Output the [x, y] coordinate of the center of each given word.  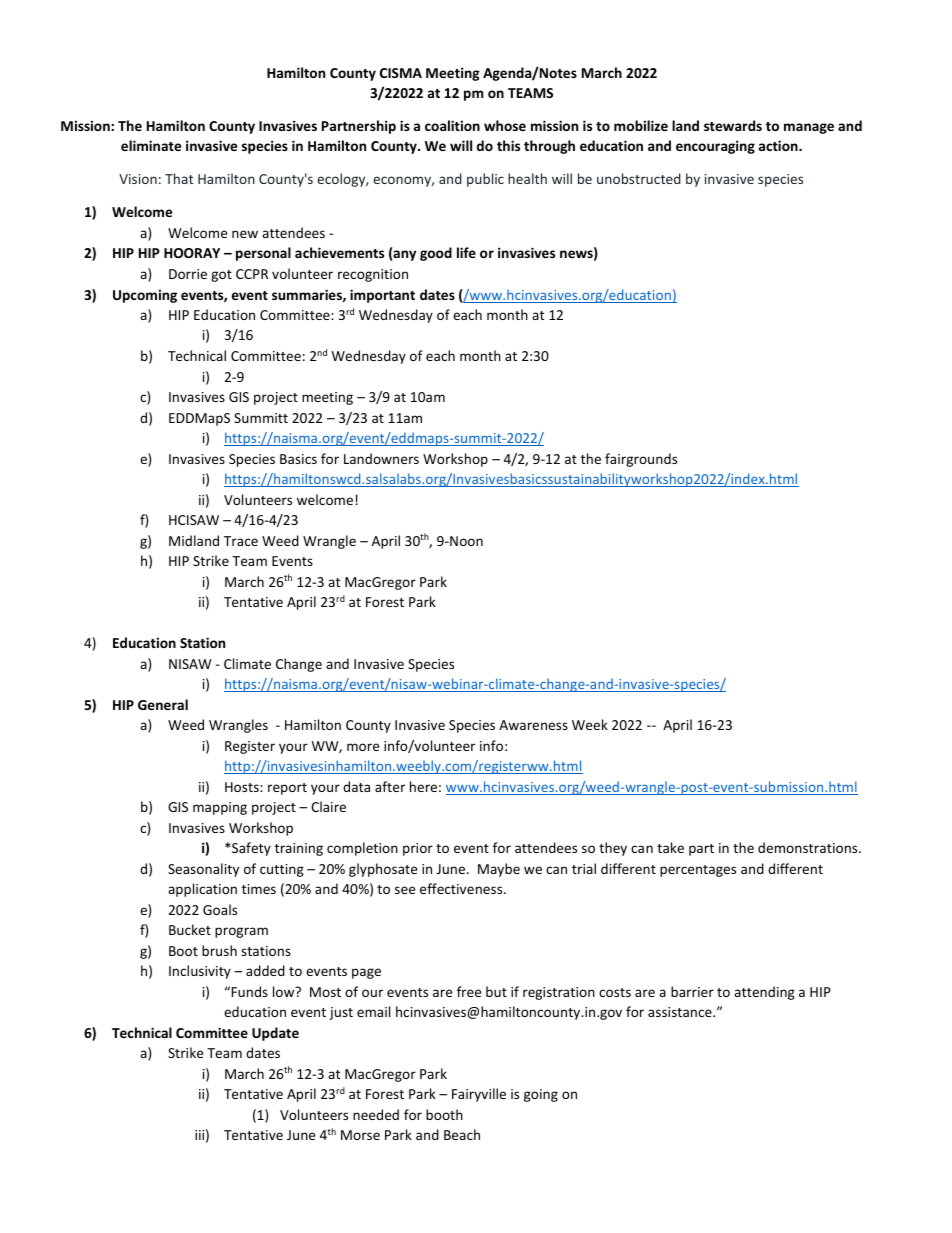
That [179, 178]
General [163, 704]
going [541, 1095]
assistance [681, 1012]
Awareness [533, 725]
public [485, 180]
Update [275, 1034]
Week [590, 724]
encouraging [715, 147]
